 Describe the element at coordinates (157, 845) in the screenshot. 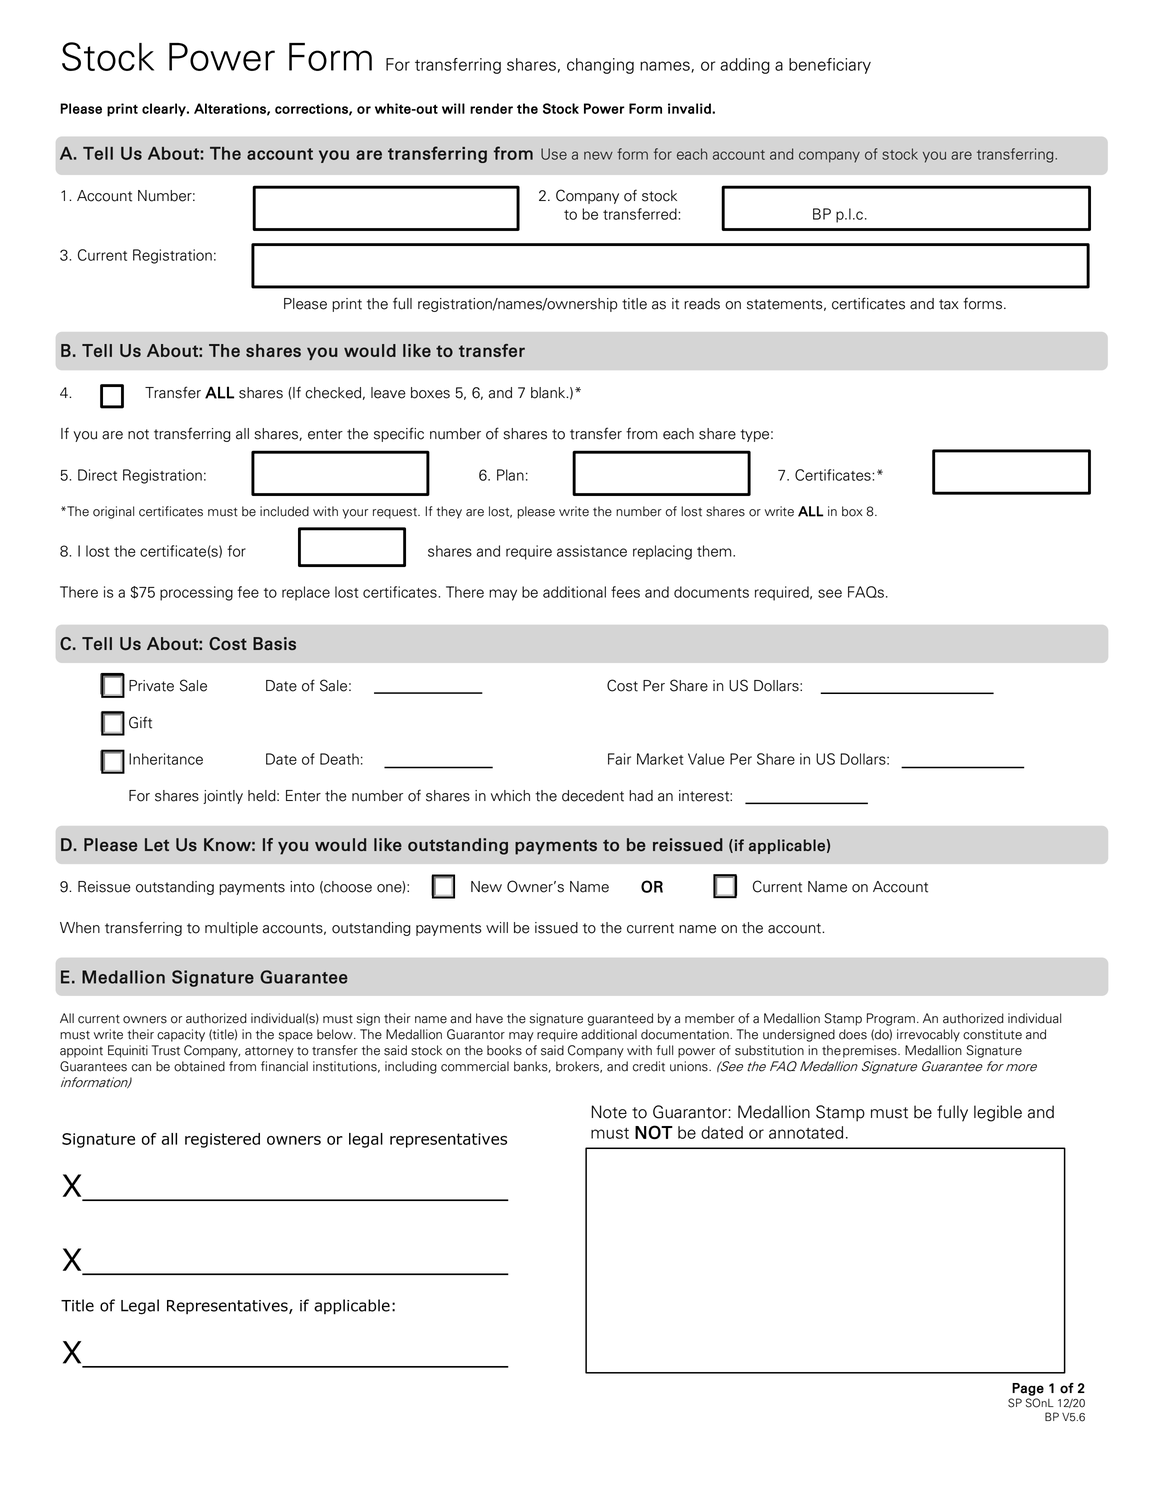

I see `Let` at that location.
